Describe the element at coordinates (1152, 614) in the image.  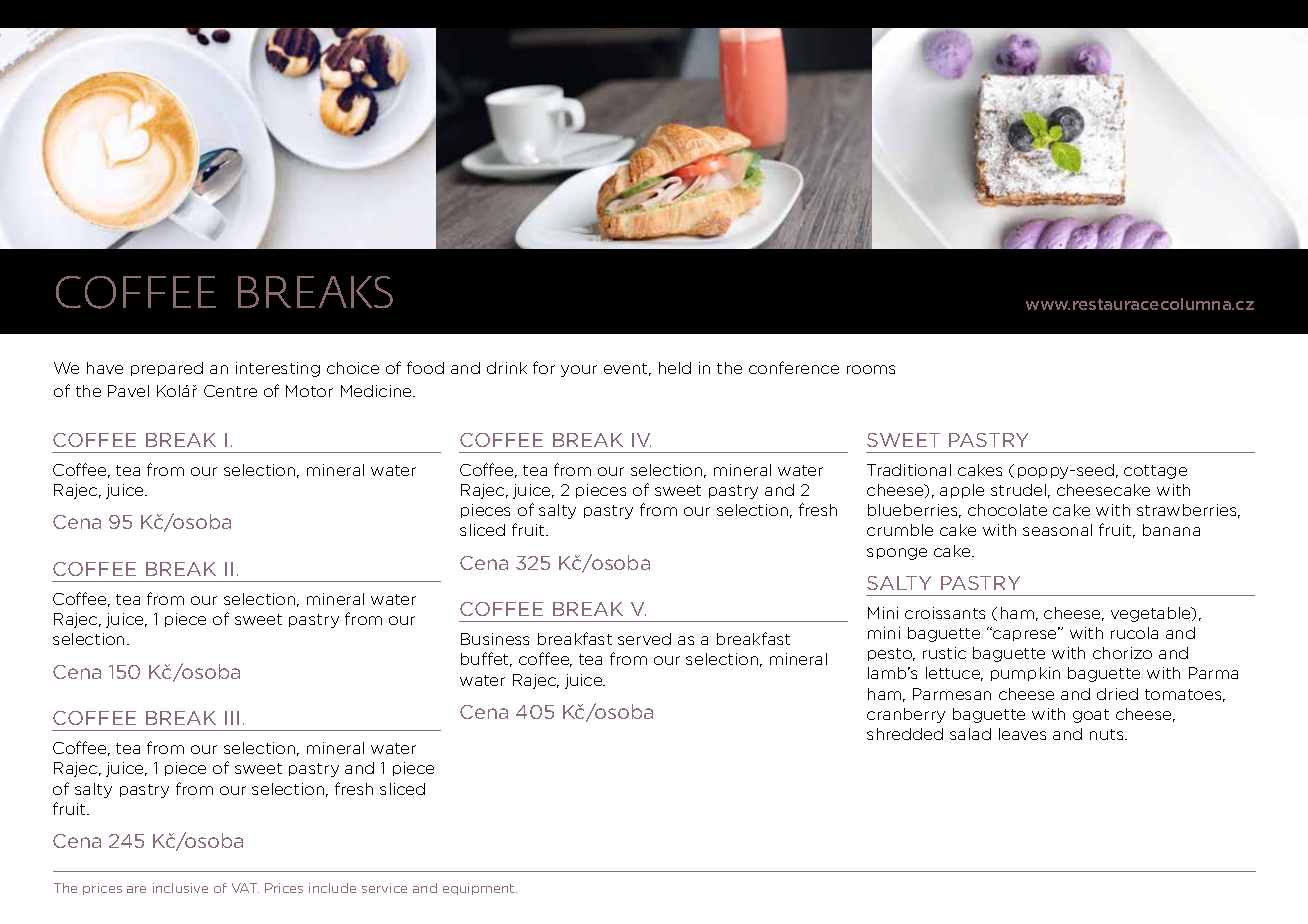
I see `vegetable` at that location.
